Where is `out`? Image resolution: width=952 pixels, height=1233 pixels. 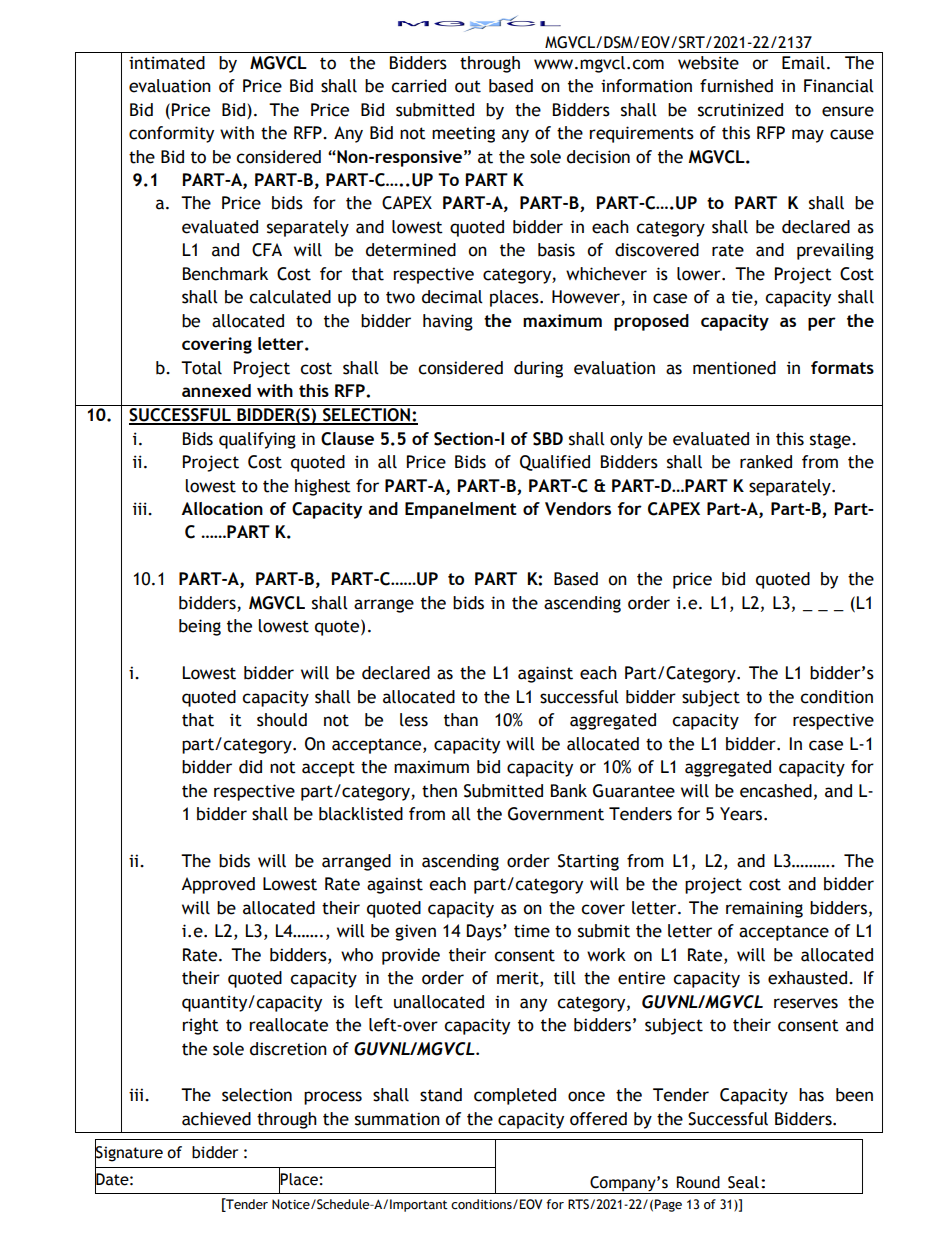 out is located at coordinates (468, 86).
